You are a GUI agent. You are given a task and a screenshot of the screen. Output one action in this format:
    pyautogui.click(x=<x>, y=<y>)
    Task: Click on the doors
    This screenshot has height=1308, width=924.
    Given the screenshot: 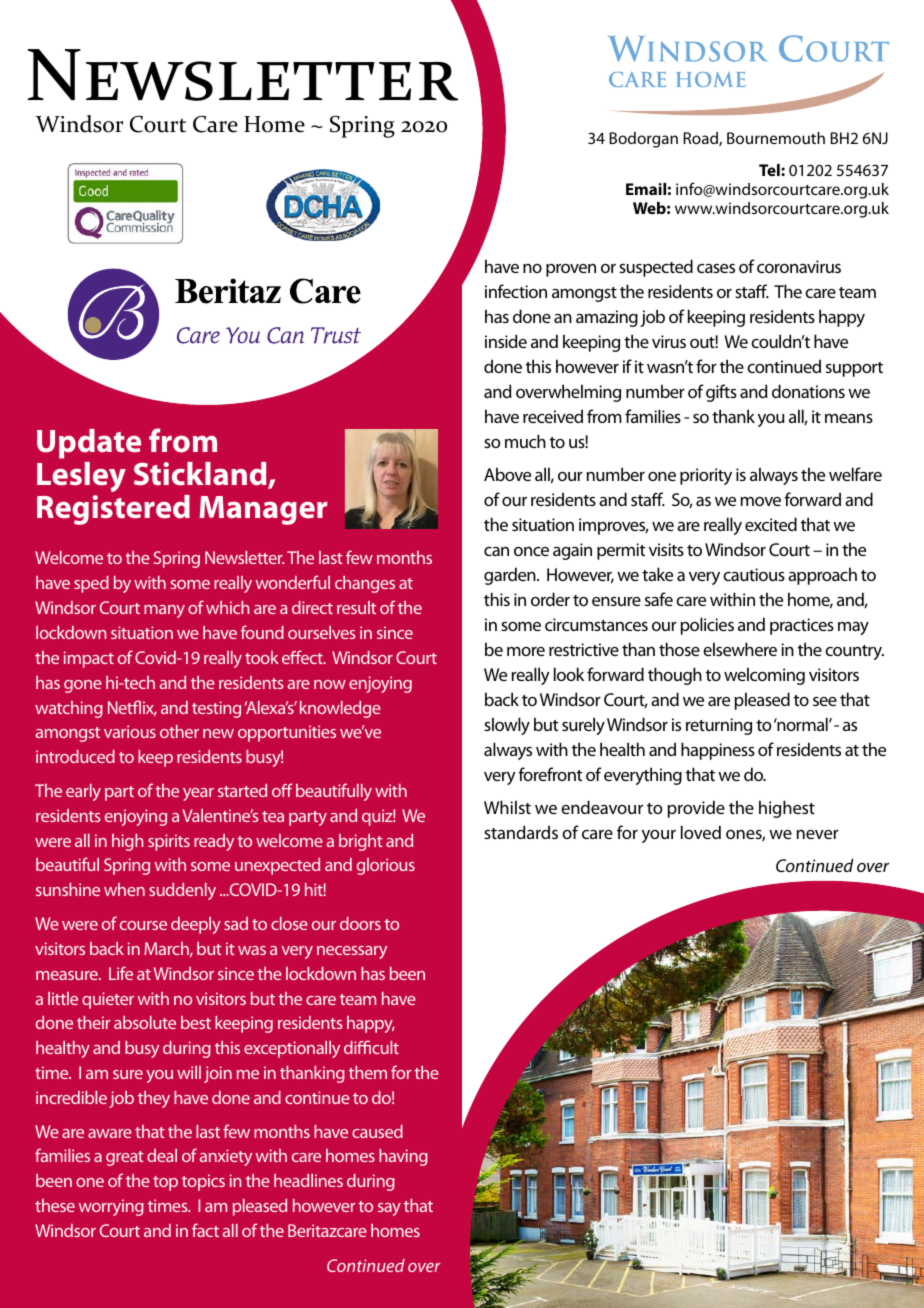 What is the action you would take?
    pyautogui.click(x=360, y=923)
